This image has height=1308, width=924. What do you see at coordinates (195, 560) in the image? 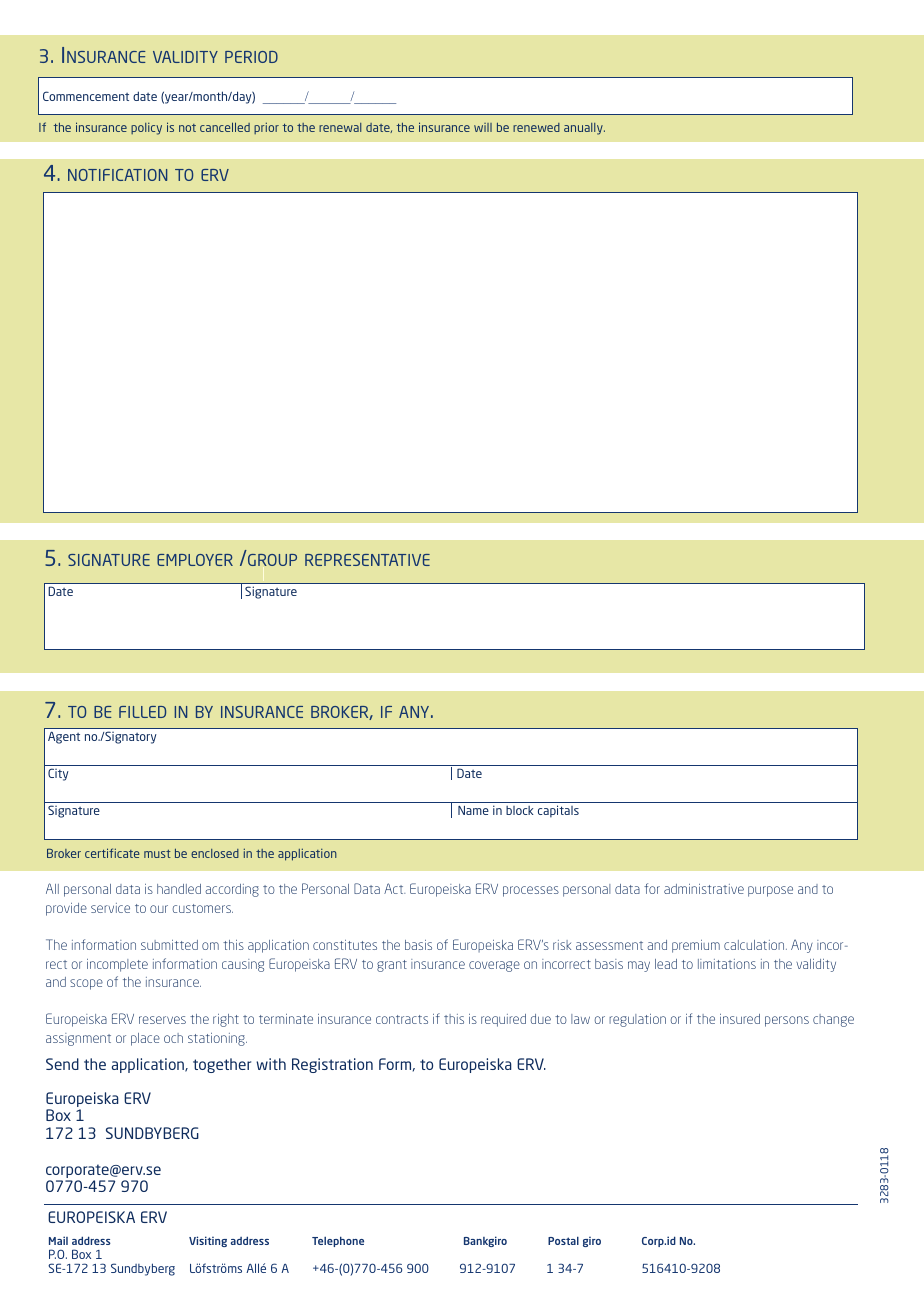
I see `employer` at bounding box center [195, 560].
